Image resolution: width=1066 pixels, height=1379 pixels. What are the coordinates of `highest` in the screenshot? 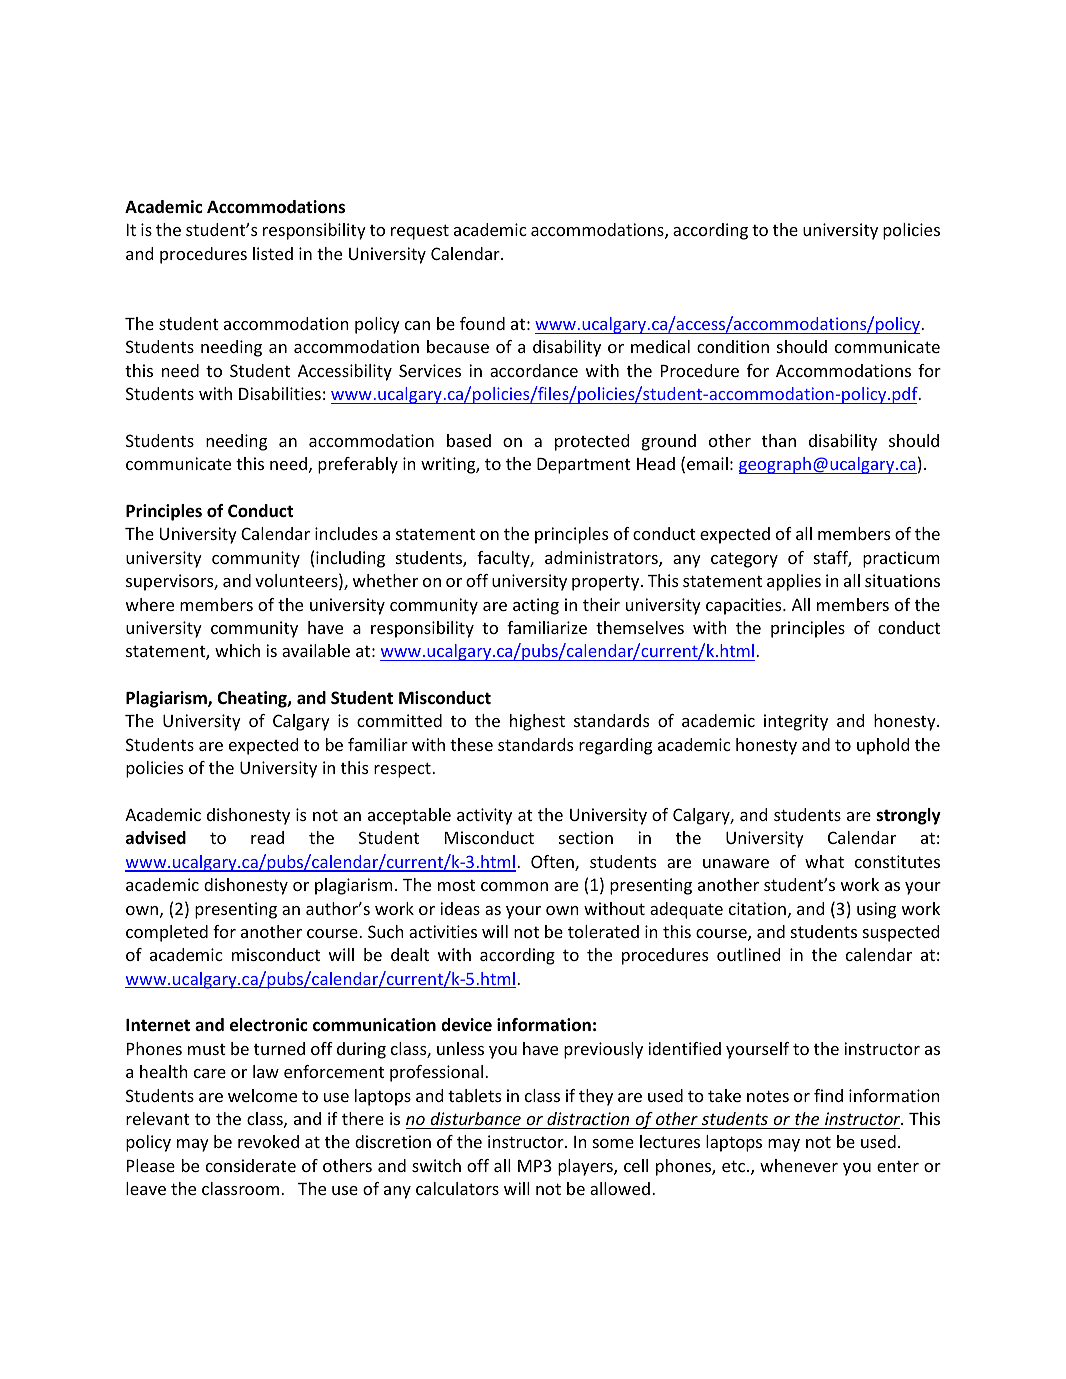 It's located at (537, 722).
